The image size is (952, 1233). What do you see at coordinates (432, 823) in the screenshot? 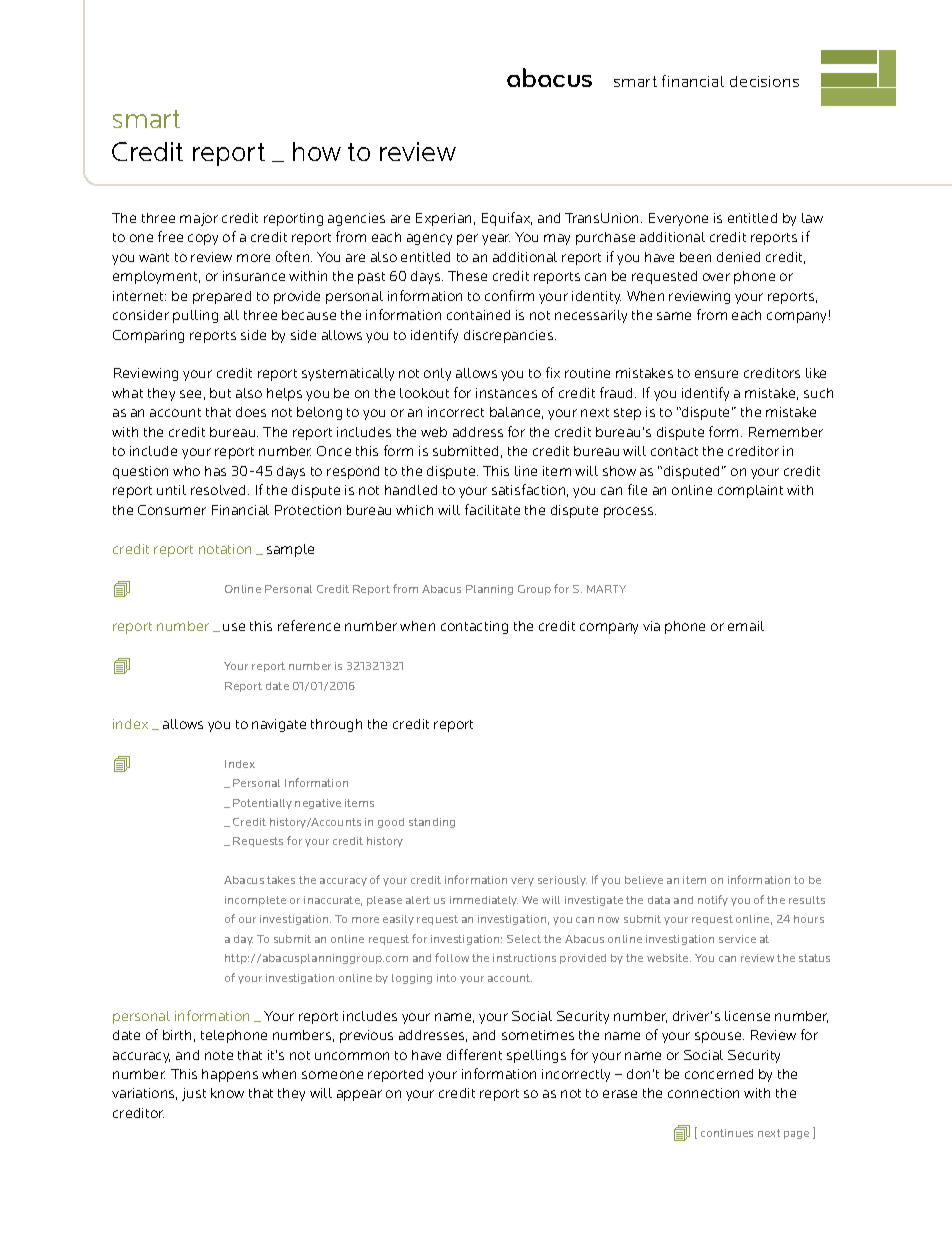
I see `standing` at bounding box center [432, 823].
